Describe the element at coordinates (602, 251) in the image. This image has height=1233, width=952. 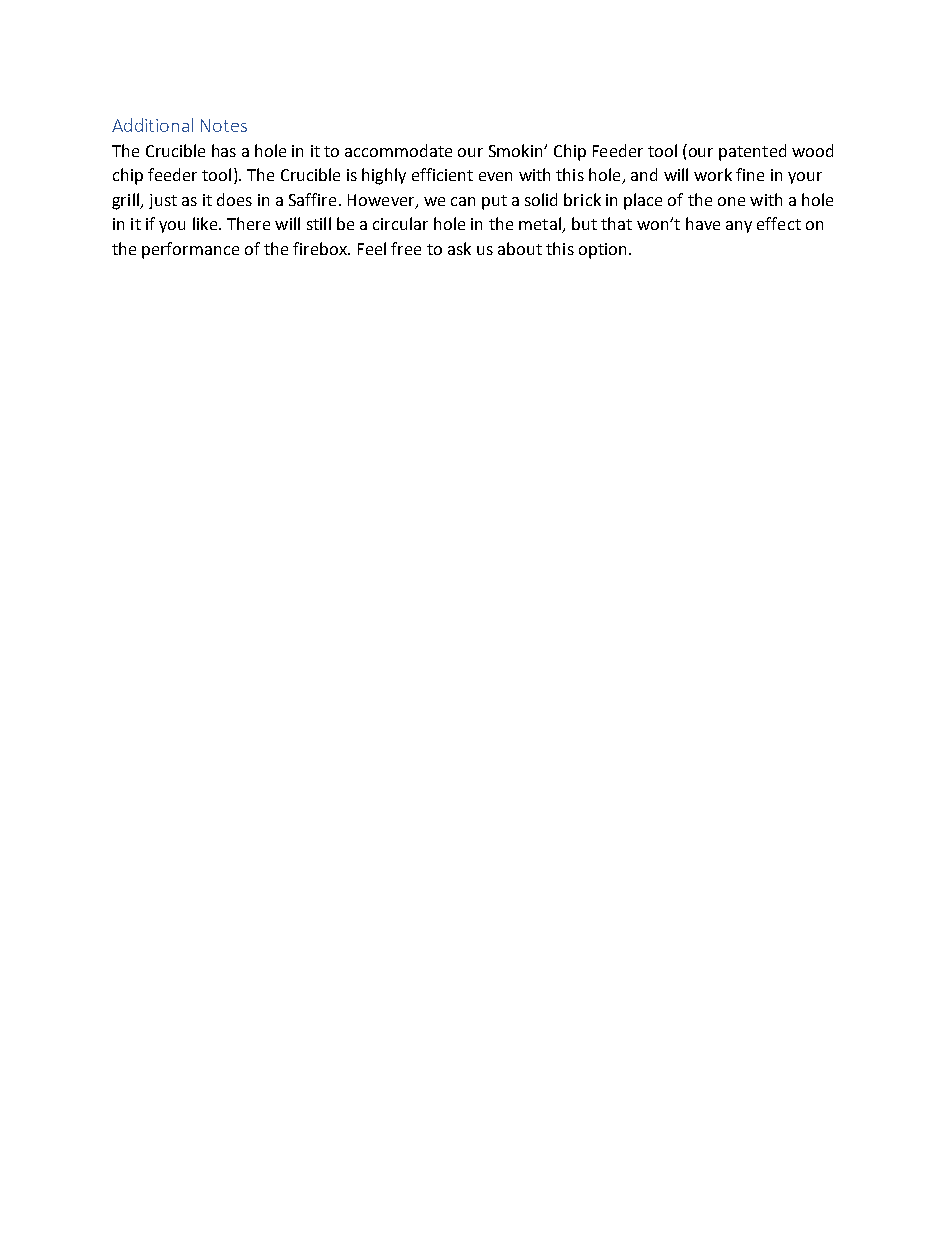
I see `option` at that location.
